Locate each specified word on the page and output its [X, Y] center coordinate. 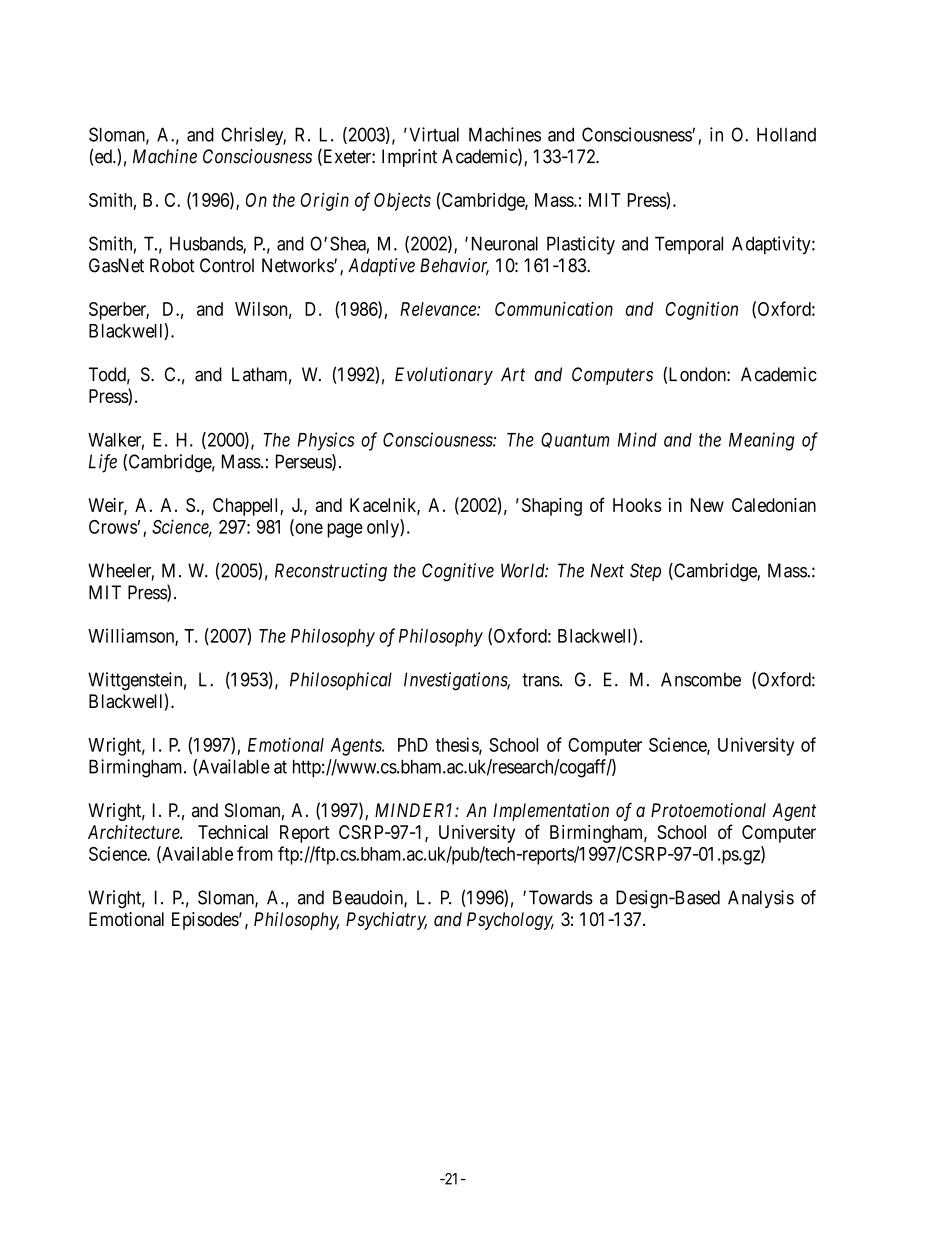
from [255, 853]
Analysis [761, 899]
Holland [786, 134]
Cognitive [458, 572]
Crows [113, 527]
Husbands [207, 245]
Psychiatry [386, 921]
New [707, 505]
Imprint [409, 158]
